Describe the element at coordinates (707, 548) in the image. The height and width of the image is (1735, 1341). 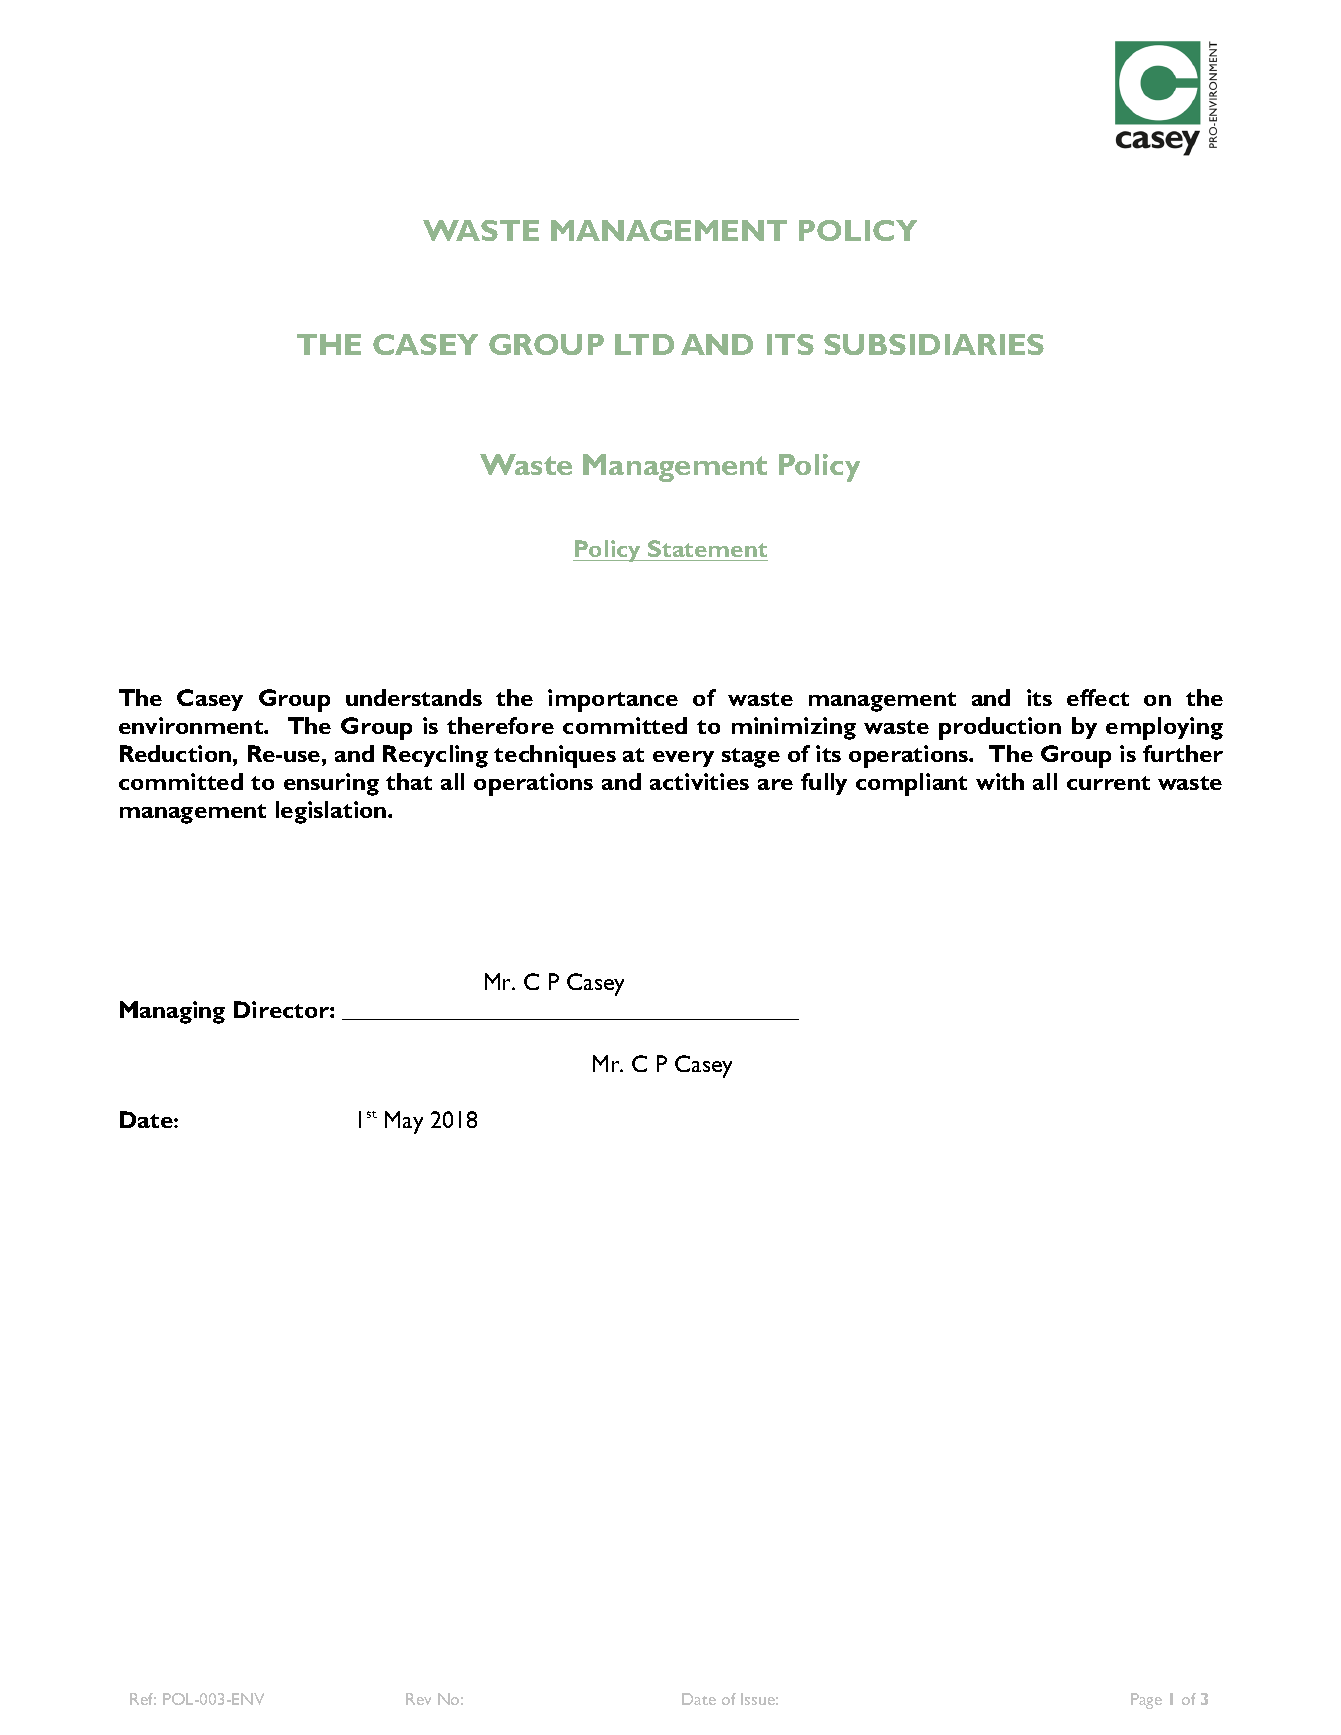
I see `Statement` at that location.
